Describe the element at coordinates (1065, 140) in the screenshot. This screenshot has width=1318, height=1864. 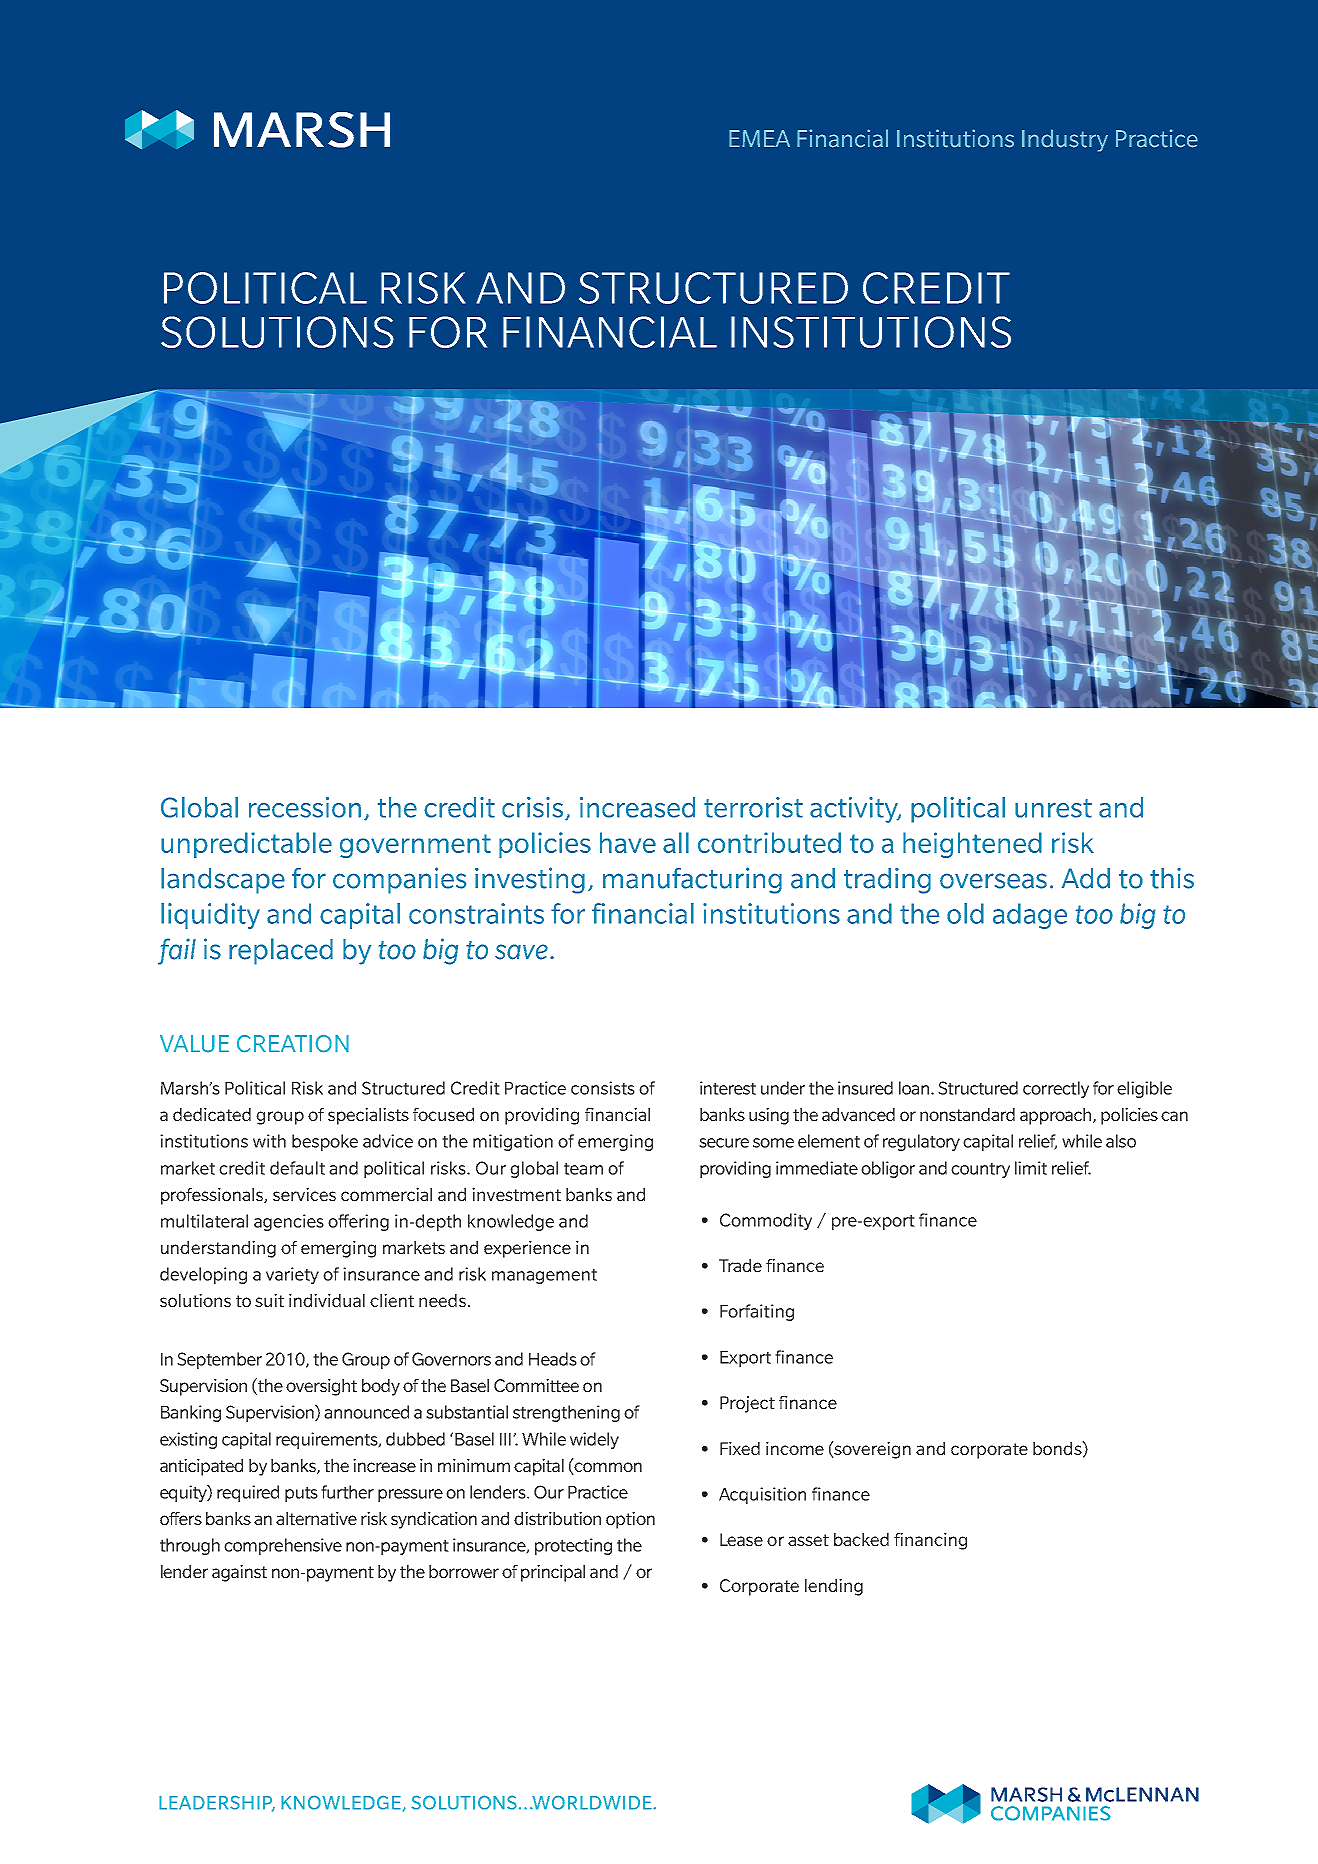
I see `Industry` at that location.
